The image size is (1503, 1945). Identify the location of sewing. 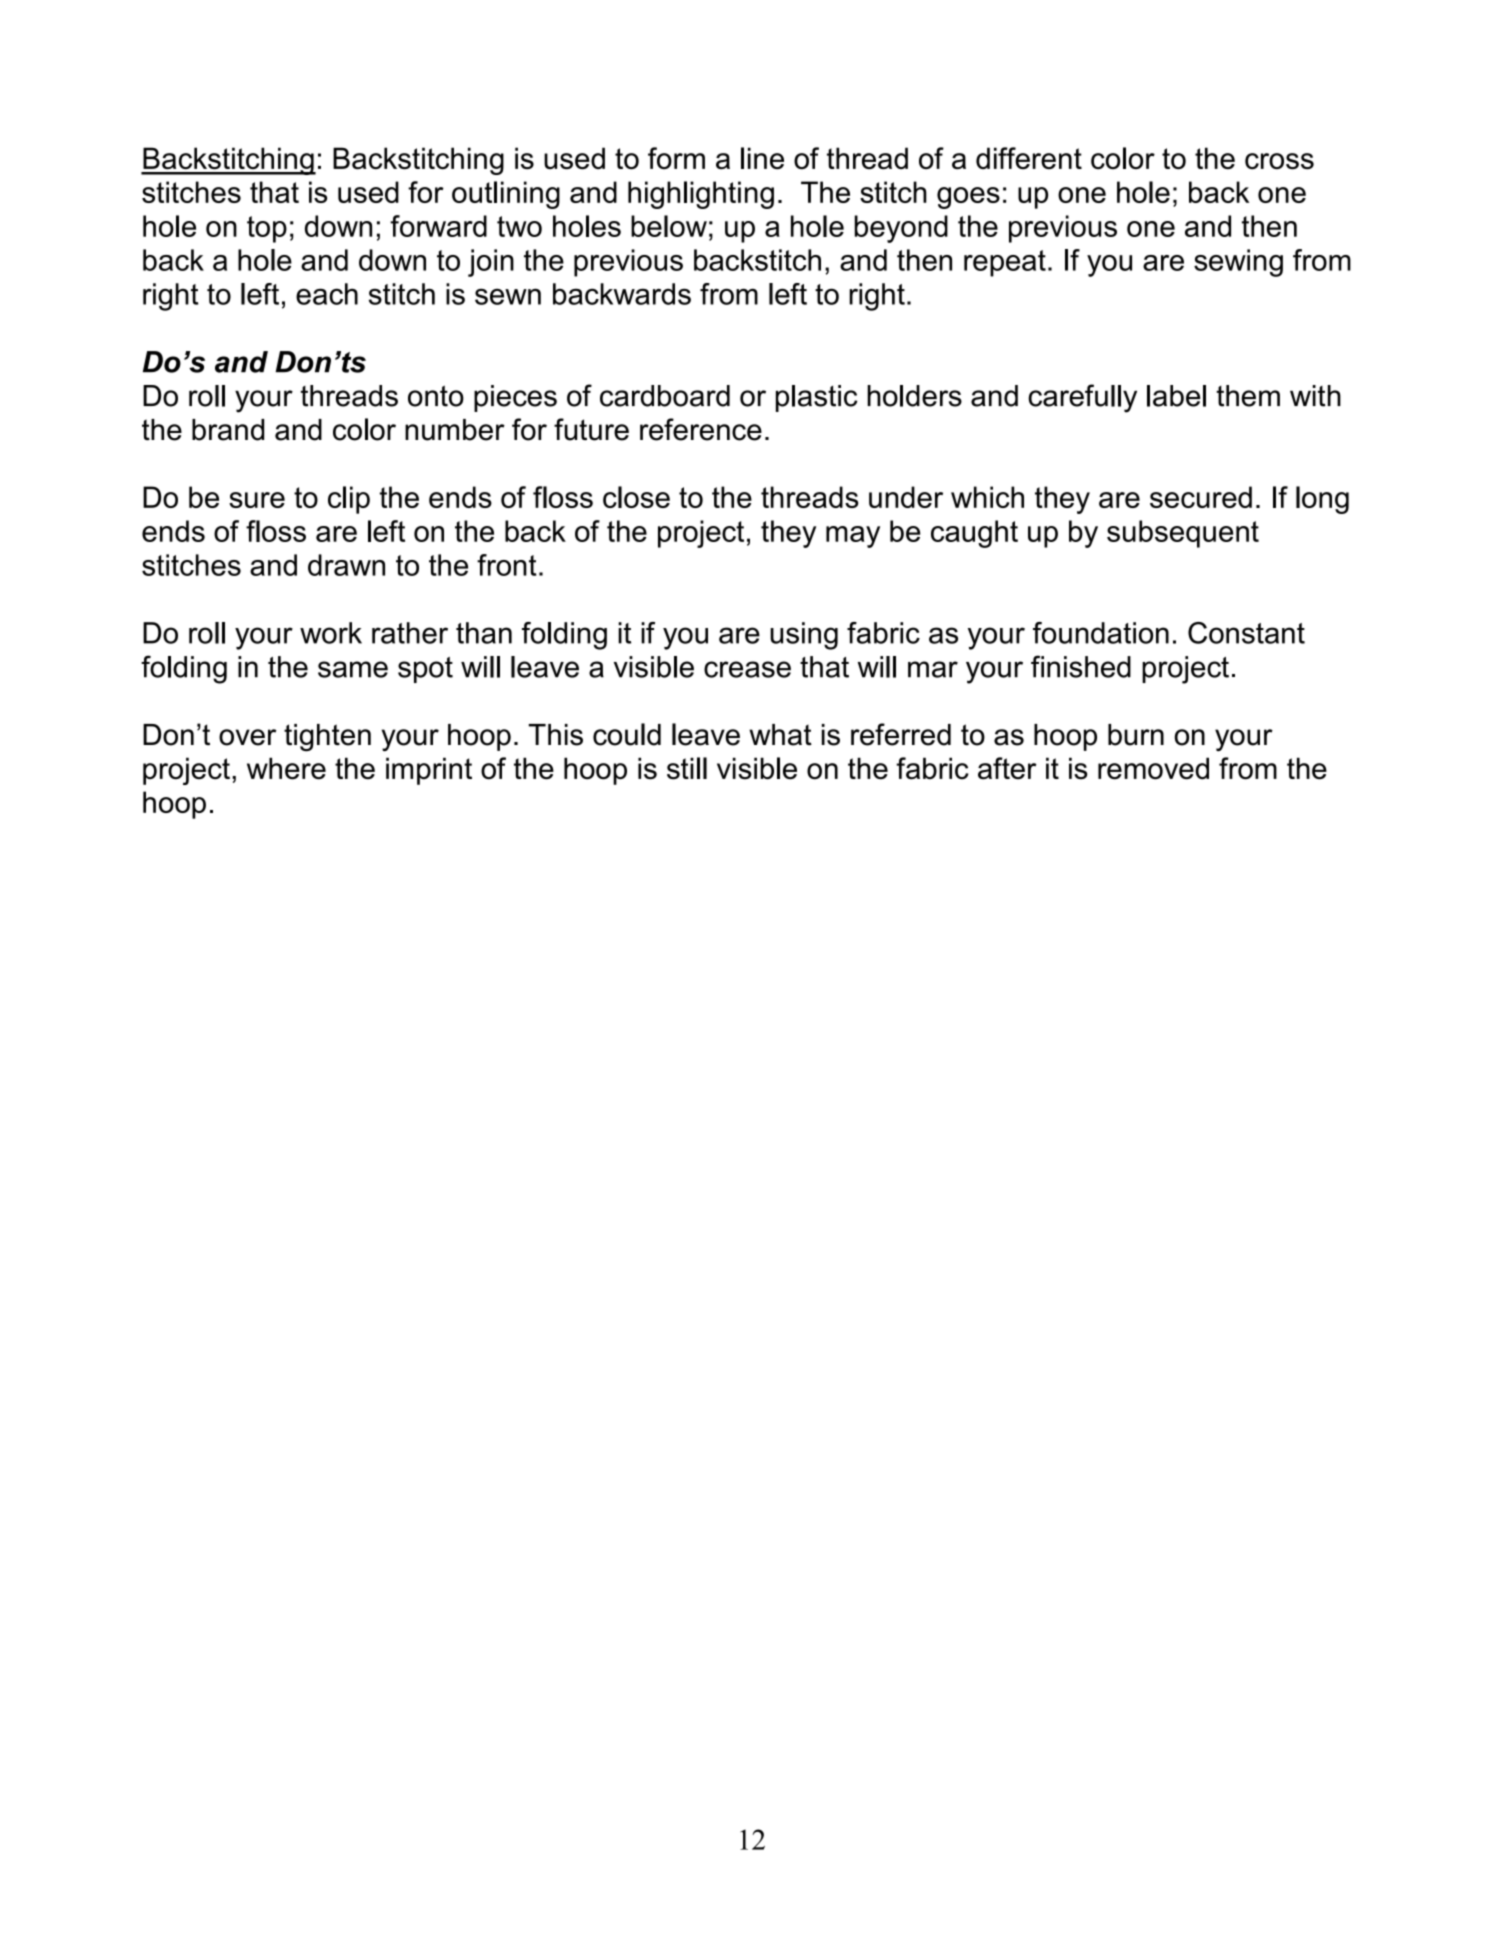
(1238, 263).
